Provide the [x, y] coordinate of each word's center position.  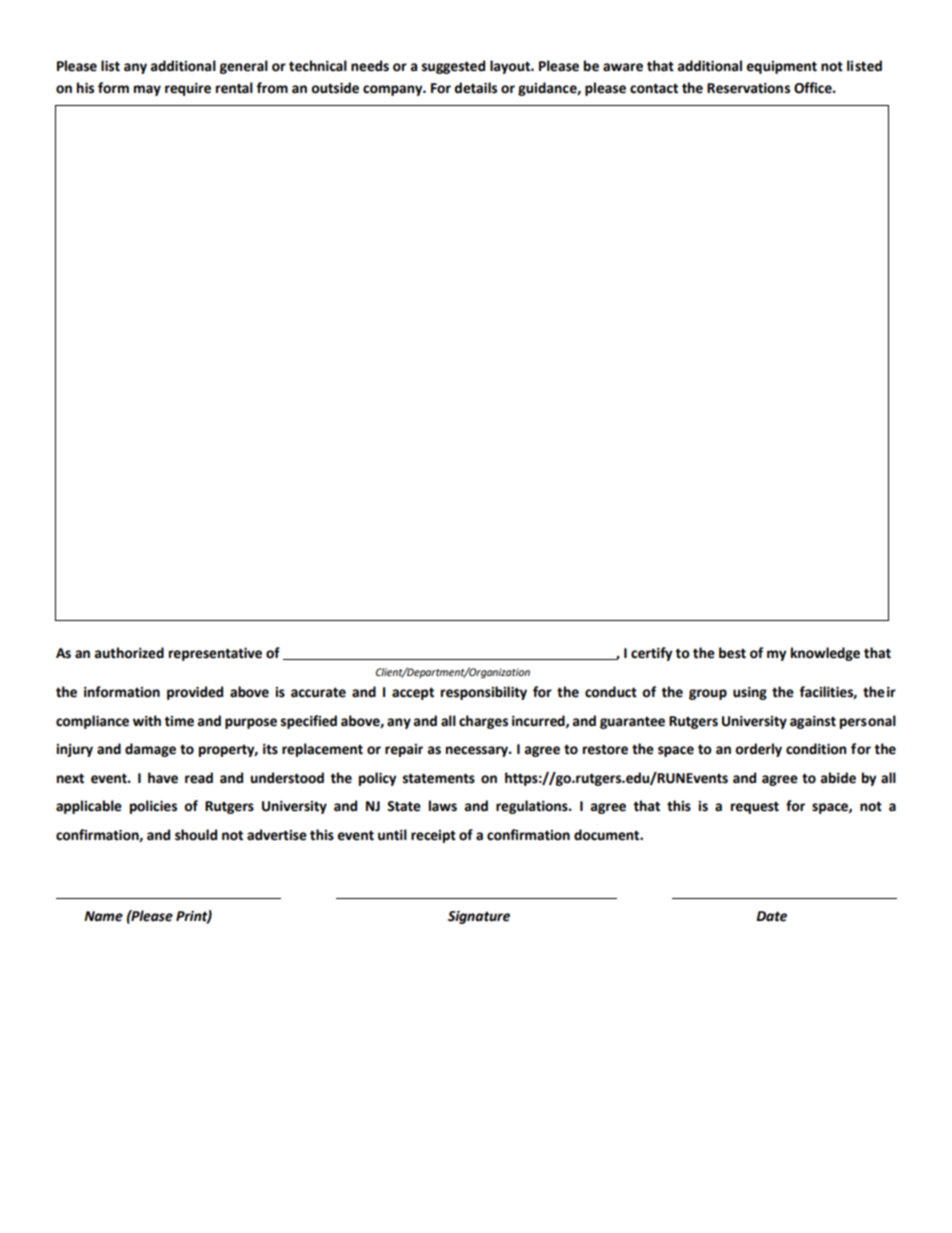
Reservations [748, 88]
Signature [479, 917]
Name [103, 916]
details [475, 88]
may [147, 90]
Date [771, 916]
